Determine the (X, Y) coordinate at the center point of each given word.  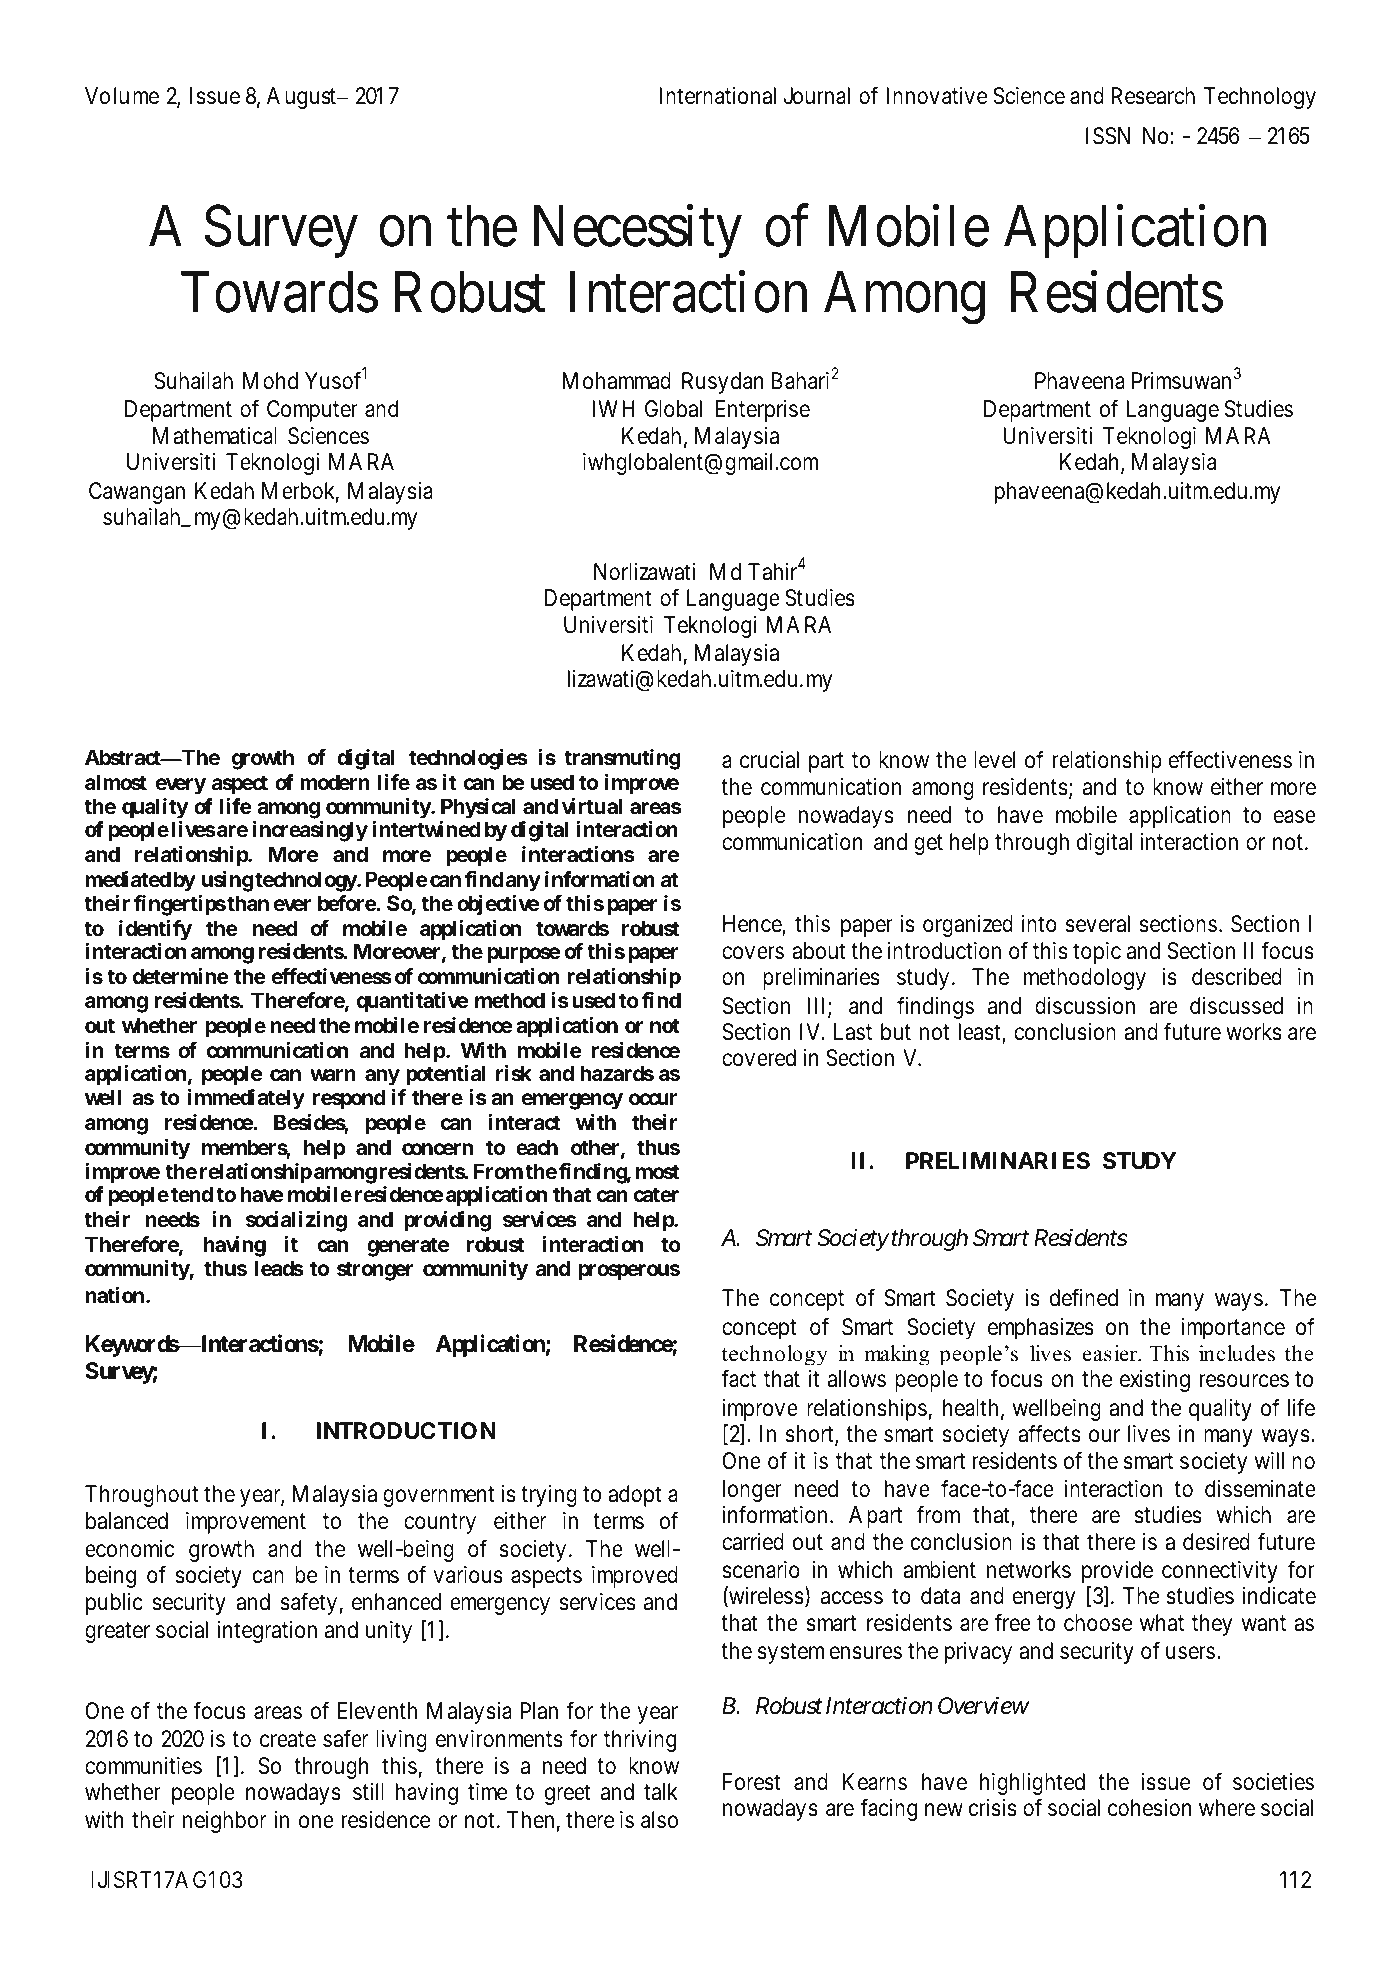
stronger (375, 1271)
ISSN (1108, 136)
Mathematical (215, 436)
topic (1097, 953)
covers (753, 953)
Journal (816, 96)
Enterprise (763, 411)
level (994, 760)
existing (1155, 1381)
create (288, 1740)
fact (738, 1379)
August (303, 98)
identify (155, 930)
